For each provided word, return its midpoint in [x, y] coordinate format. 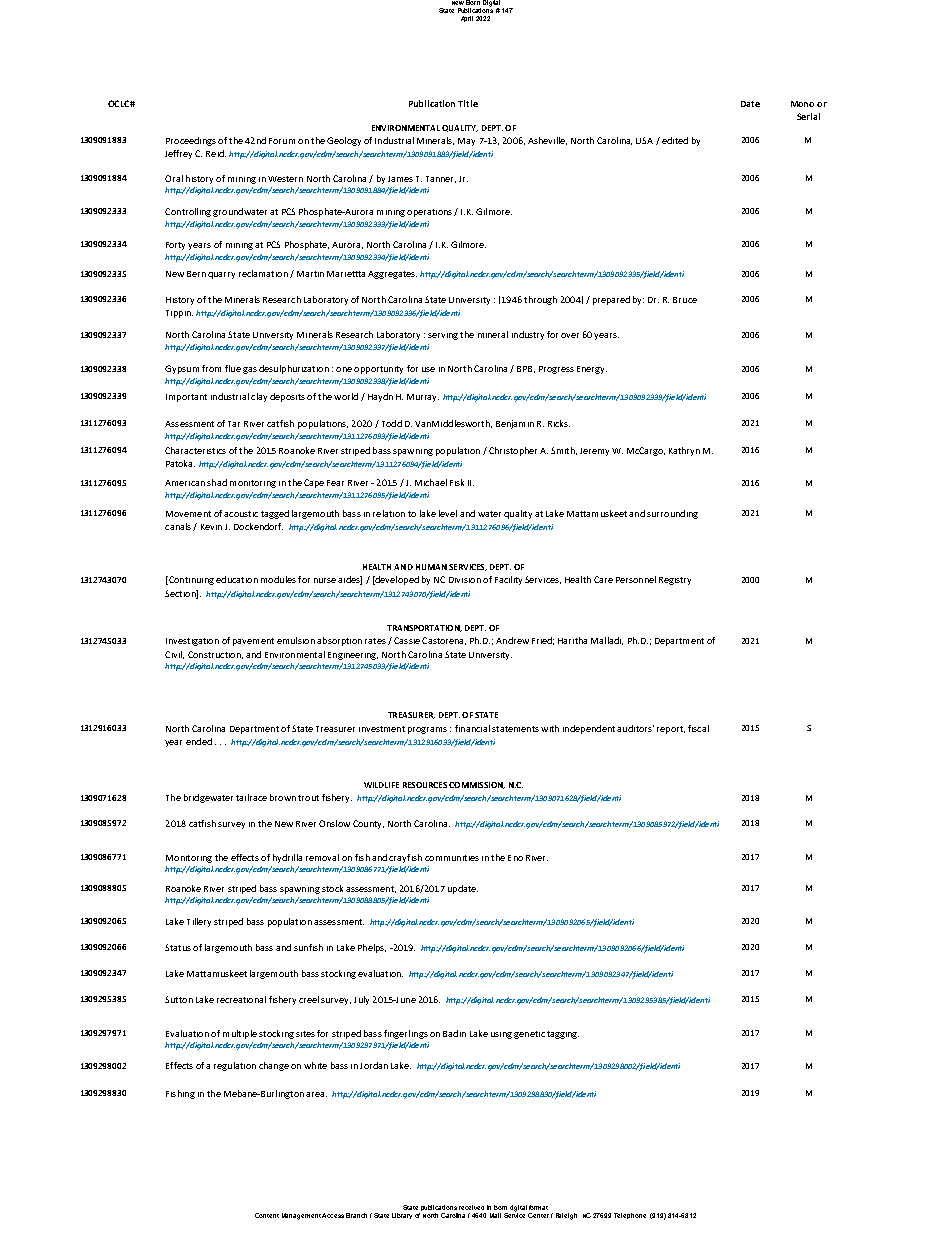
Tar [234, 424]
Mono [802, 104]
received [471, 1207]
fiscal [698, 728]
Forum [282, 141]
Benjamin [515, 424]
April [467, 19]
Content [267, 1215]
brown [283, 797]
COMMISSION [477, 785]
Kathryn [684, 451]
